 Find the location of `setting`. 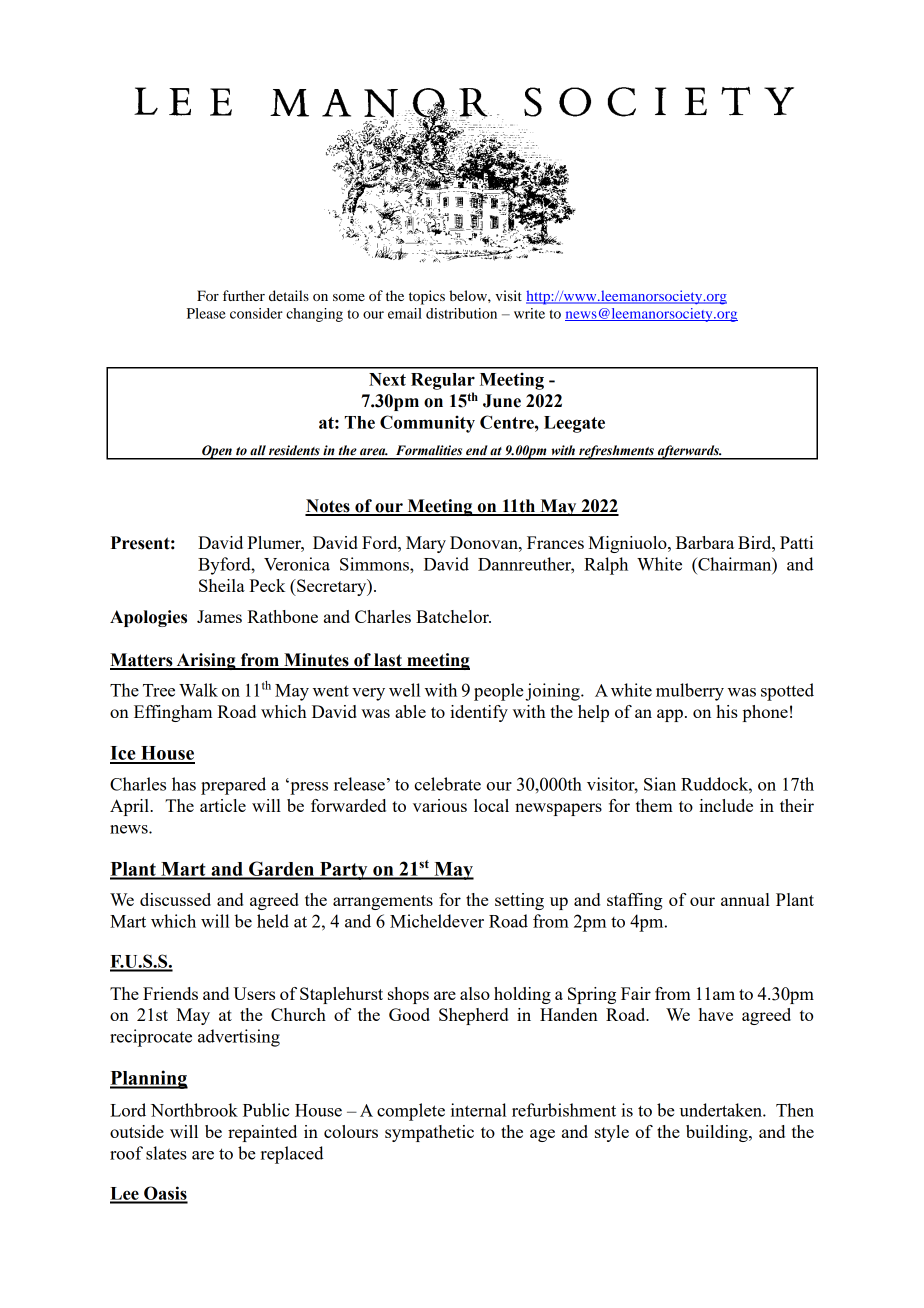

setting is located at coordinates (519, 901).
